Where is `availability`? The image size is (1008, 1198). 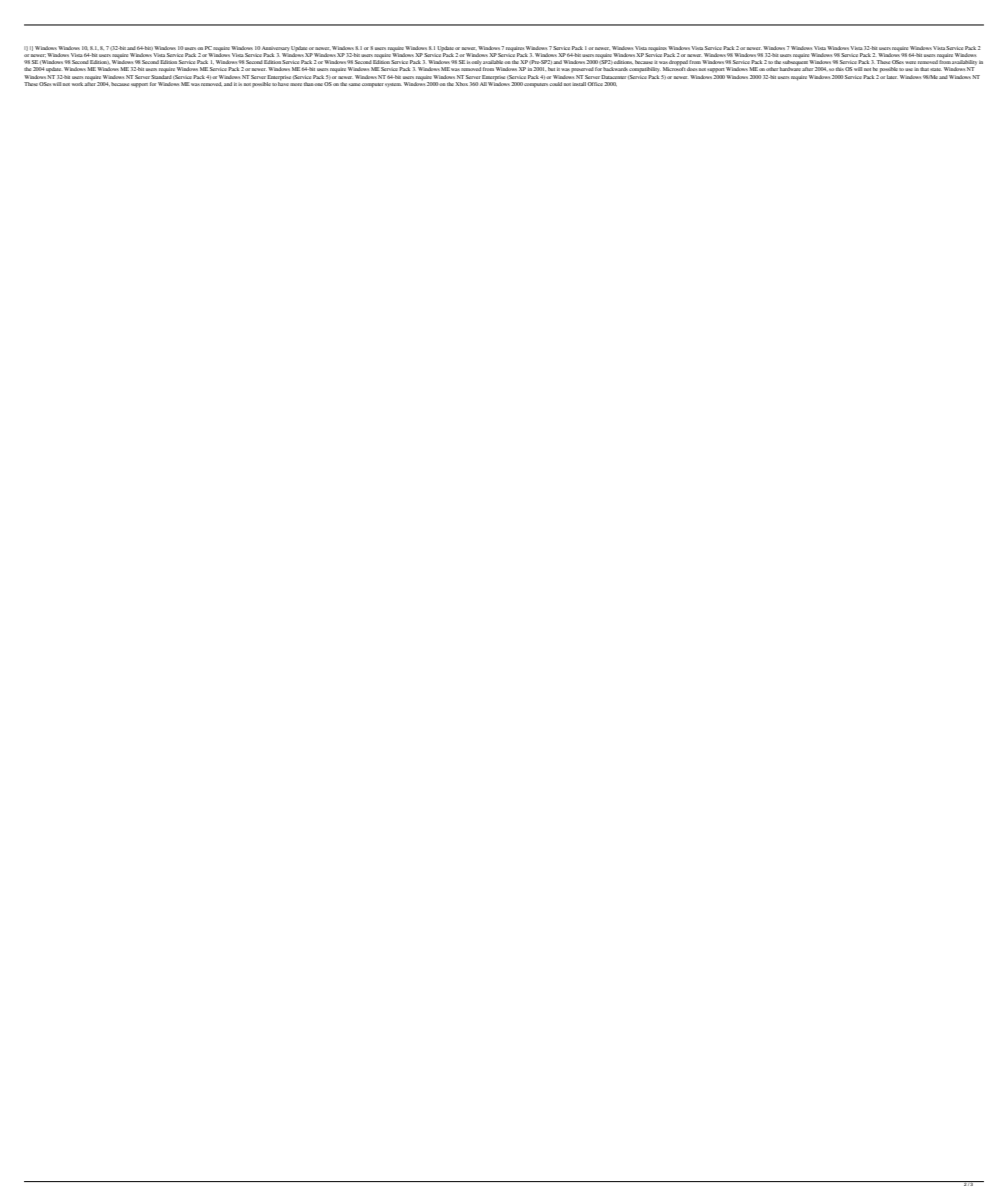
availability is located at coordinates (964, 64).
